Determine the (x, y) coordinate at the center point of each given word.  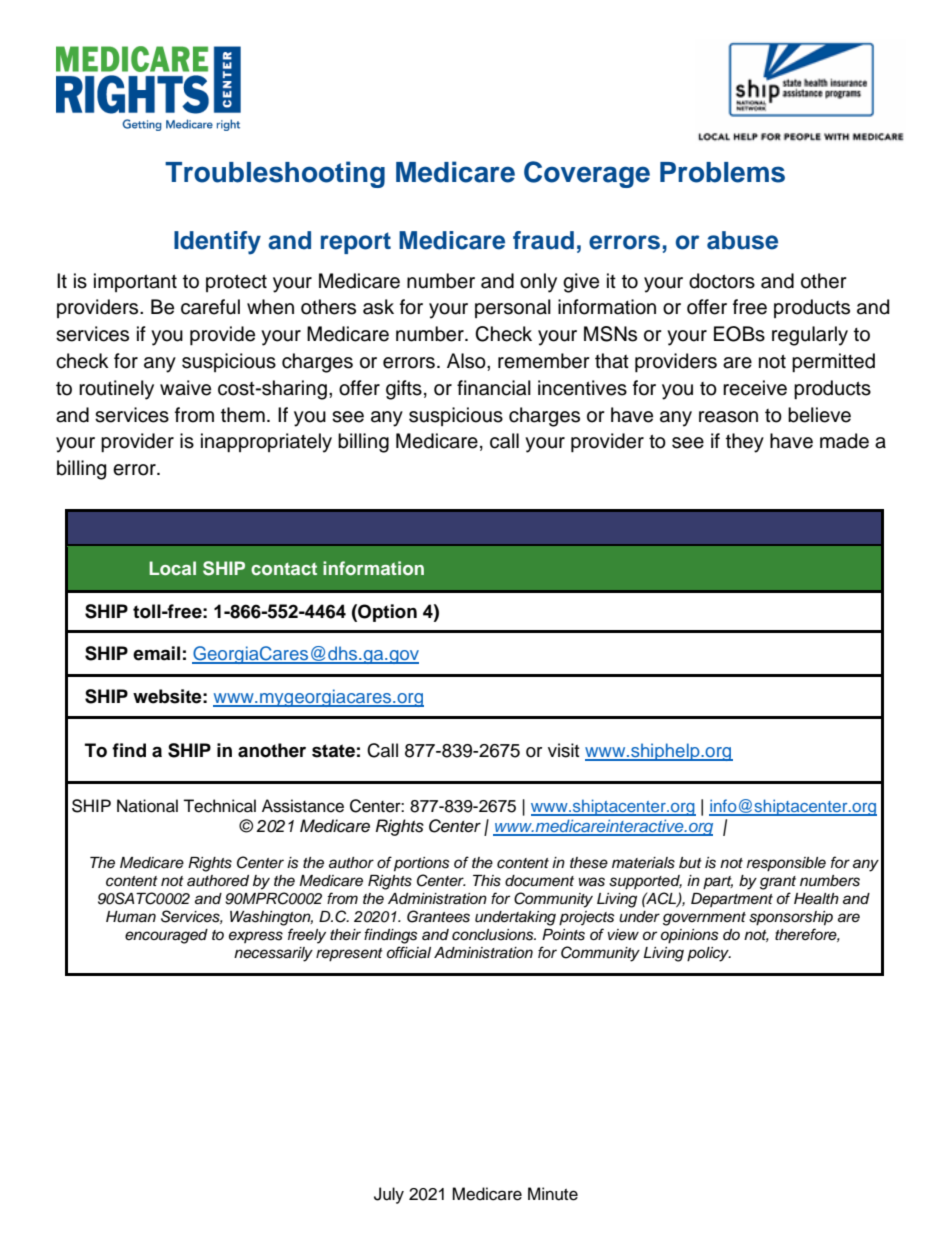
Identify (217, 243)
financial (494, 388)
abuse (742, 240)
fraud (543, 240)
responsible (786, 864)
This (487, 881)
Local (172, 568)
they (745, 443)
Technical (219, 806)
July (389, 1195)
